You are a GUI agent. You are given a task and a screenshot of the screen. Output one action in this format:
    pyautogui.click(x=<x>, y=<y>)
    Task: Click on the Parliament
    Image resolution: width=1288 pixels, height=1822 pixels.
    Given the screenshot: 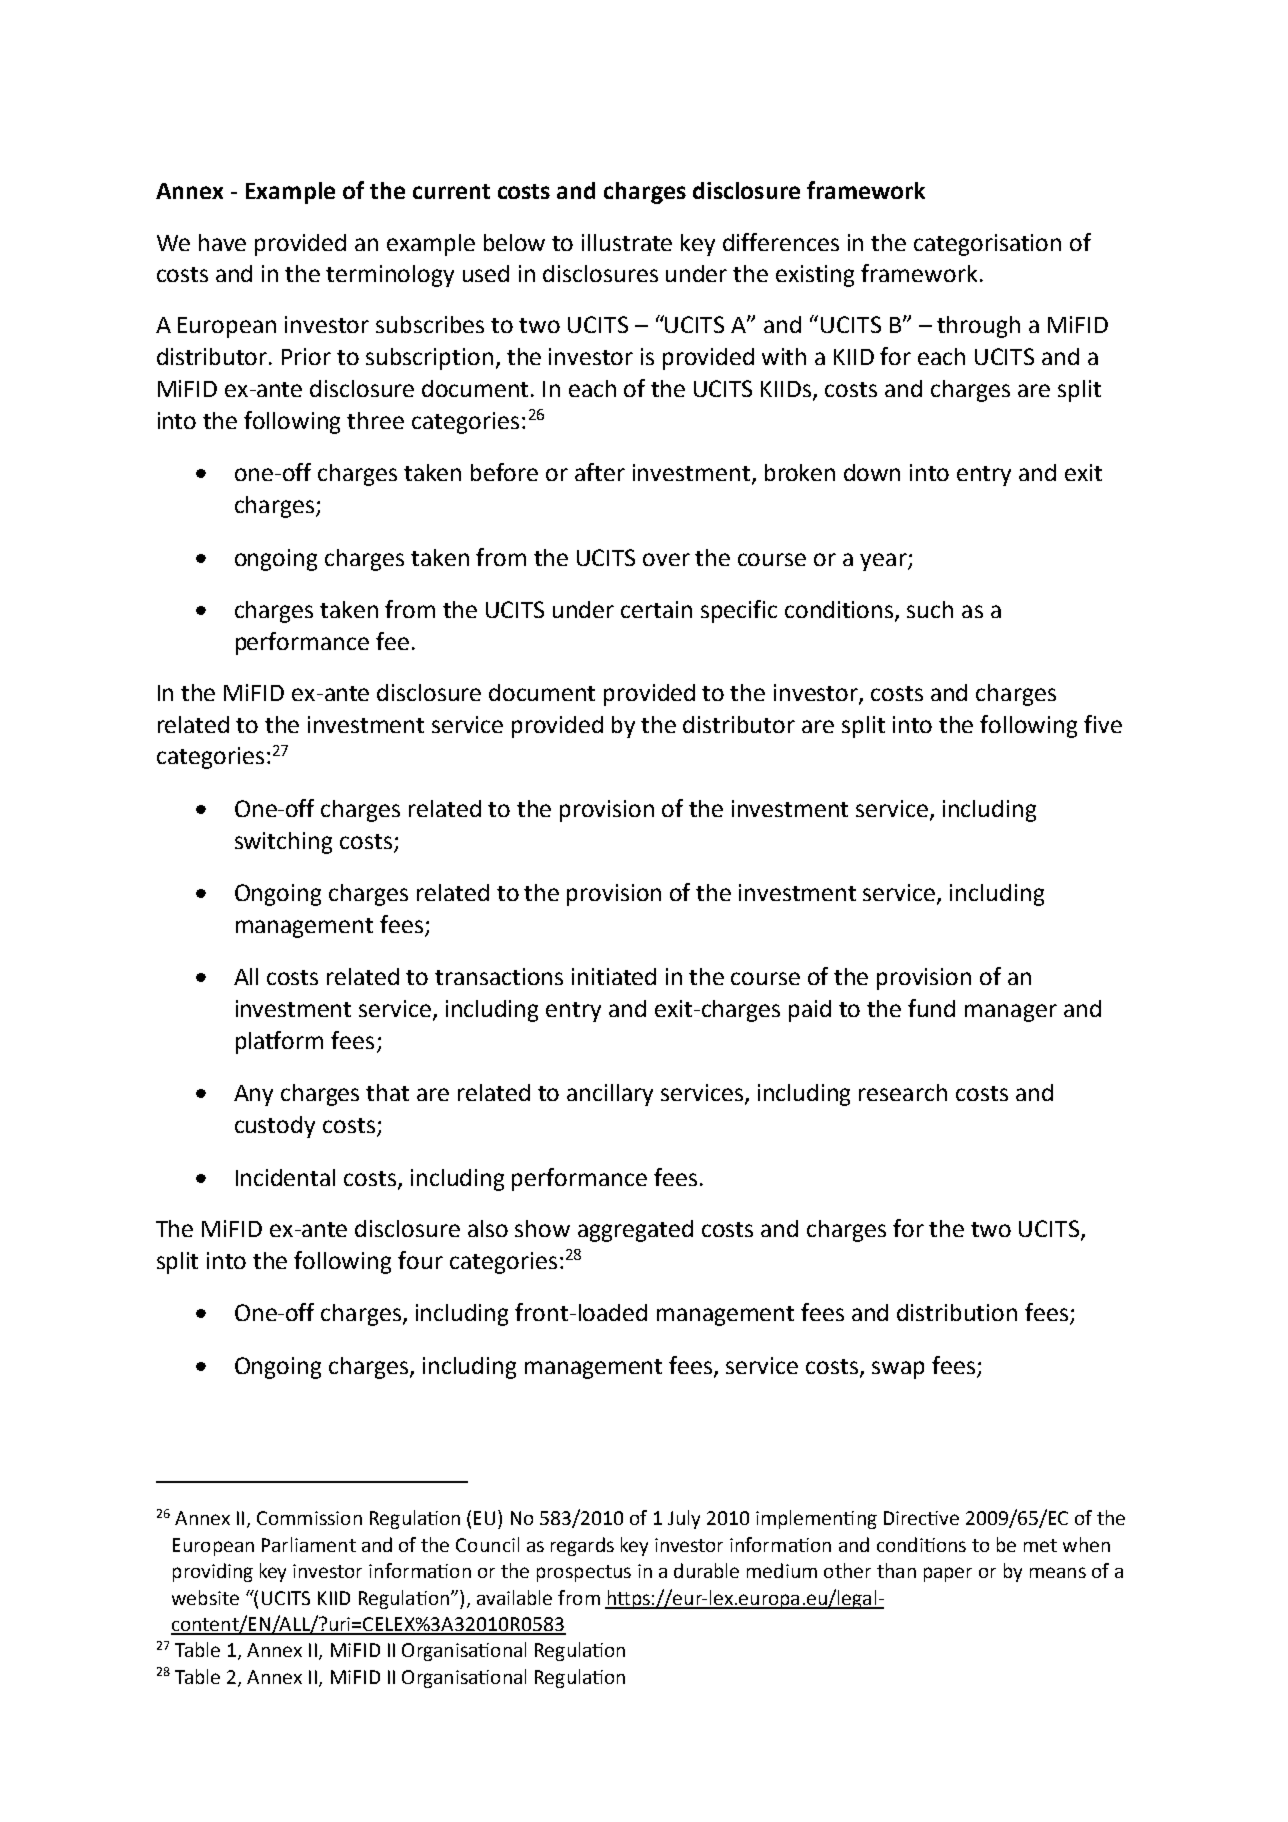 What is the action you would take?
    pyautogui.click(x=309, y=1544)
